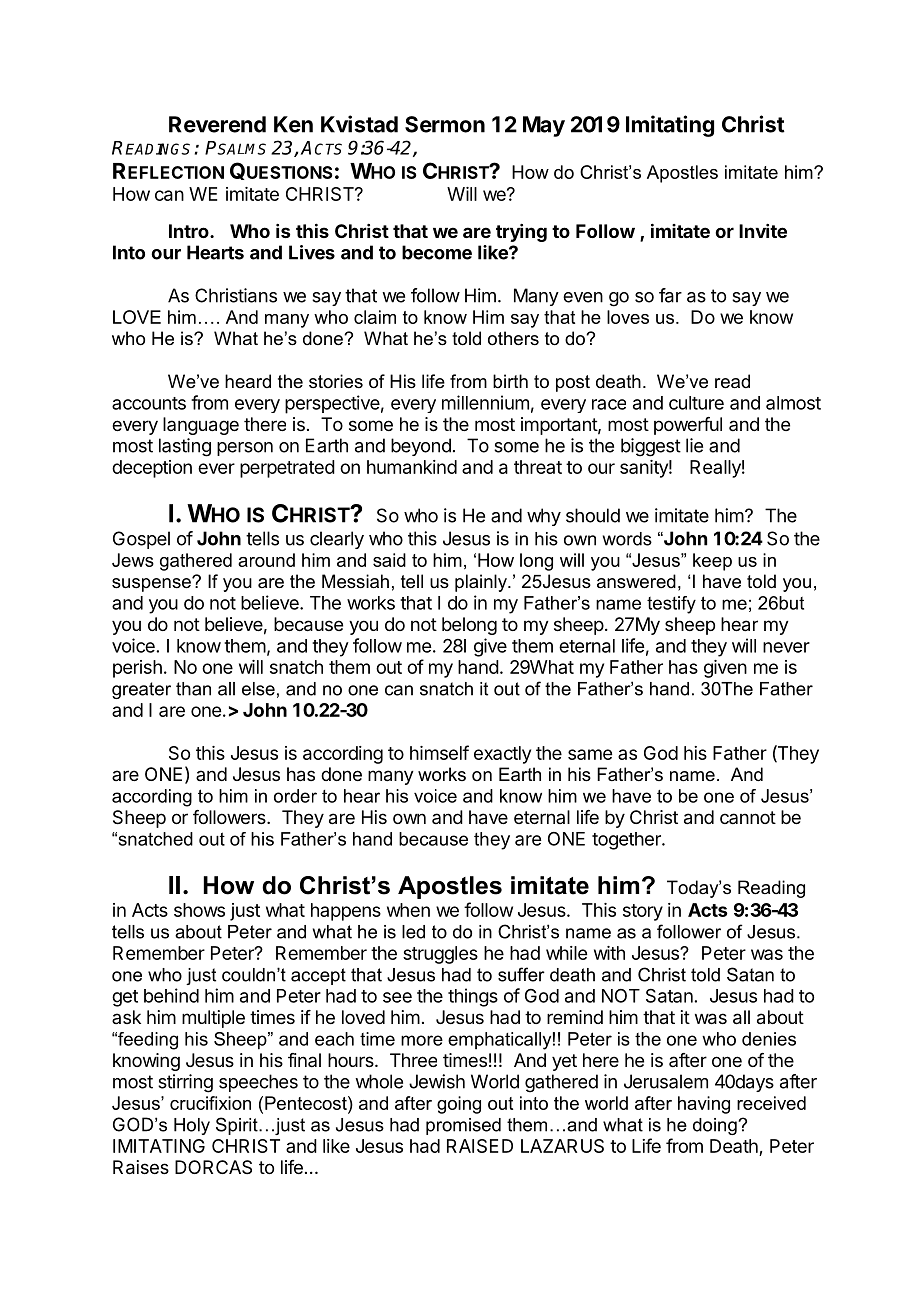  Describe the element at coordinates (192, 1126) in the screenshot. I see `Holy` at that location.
